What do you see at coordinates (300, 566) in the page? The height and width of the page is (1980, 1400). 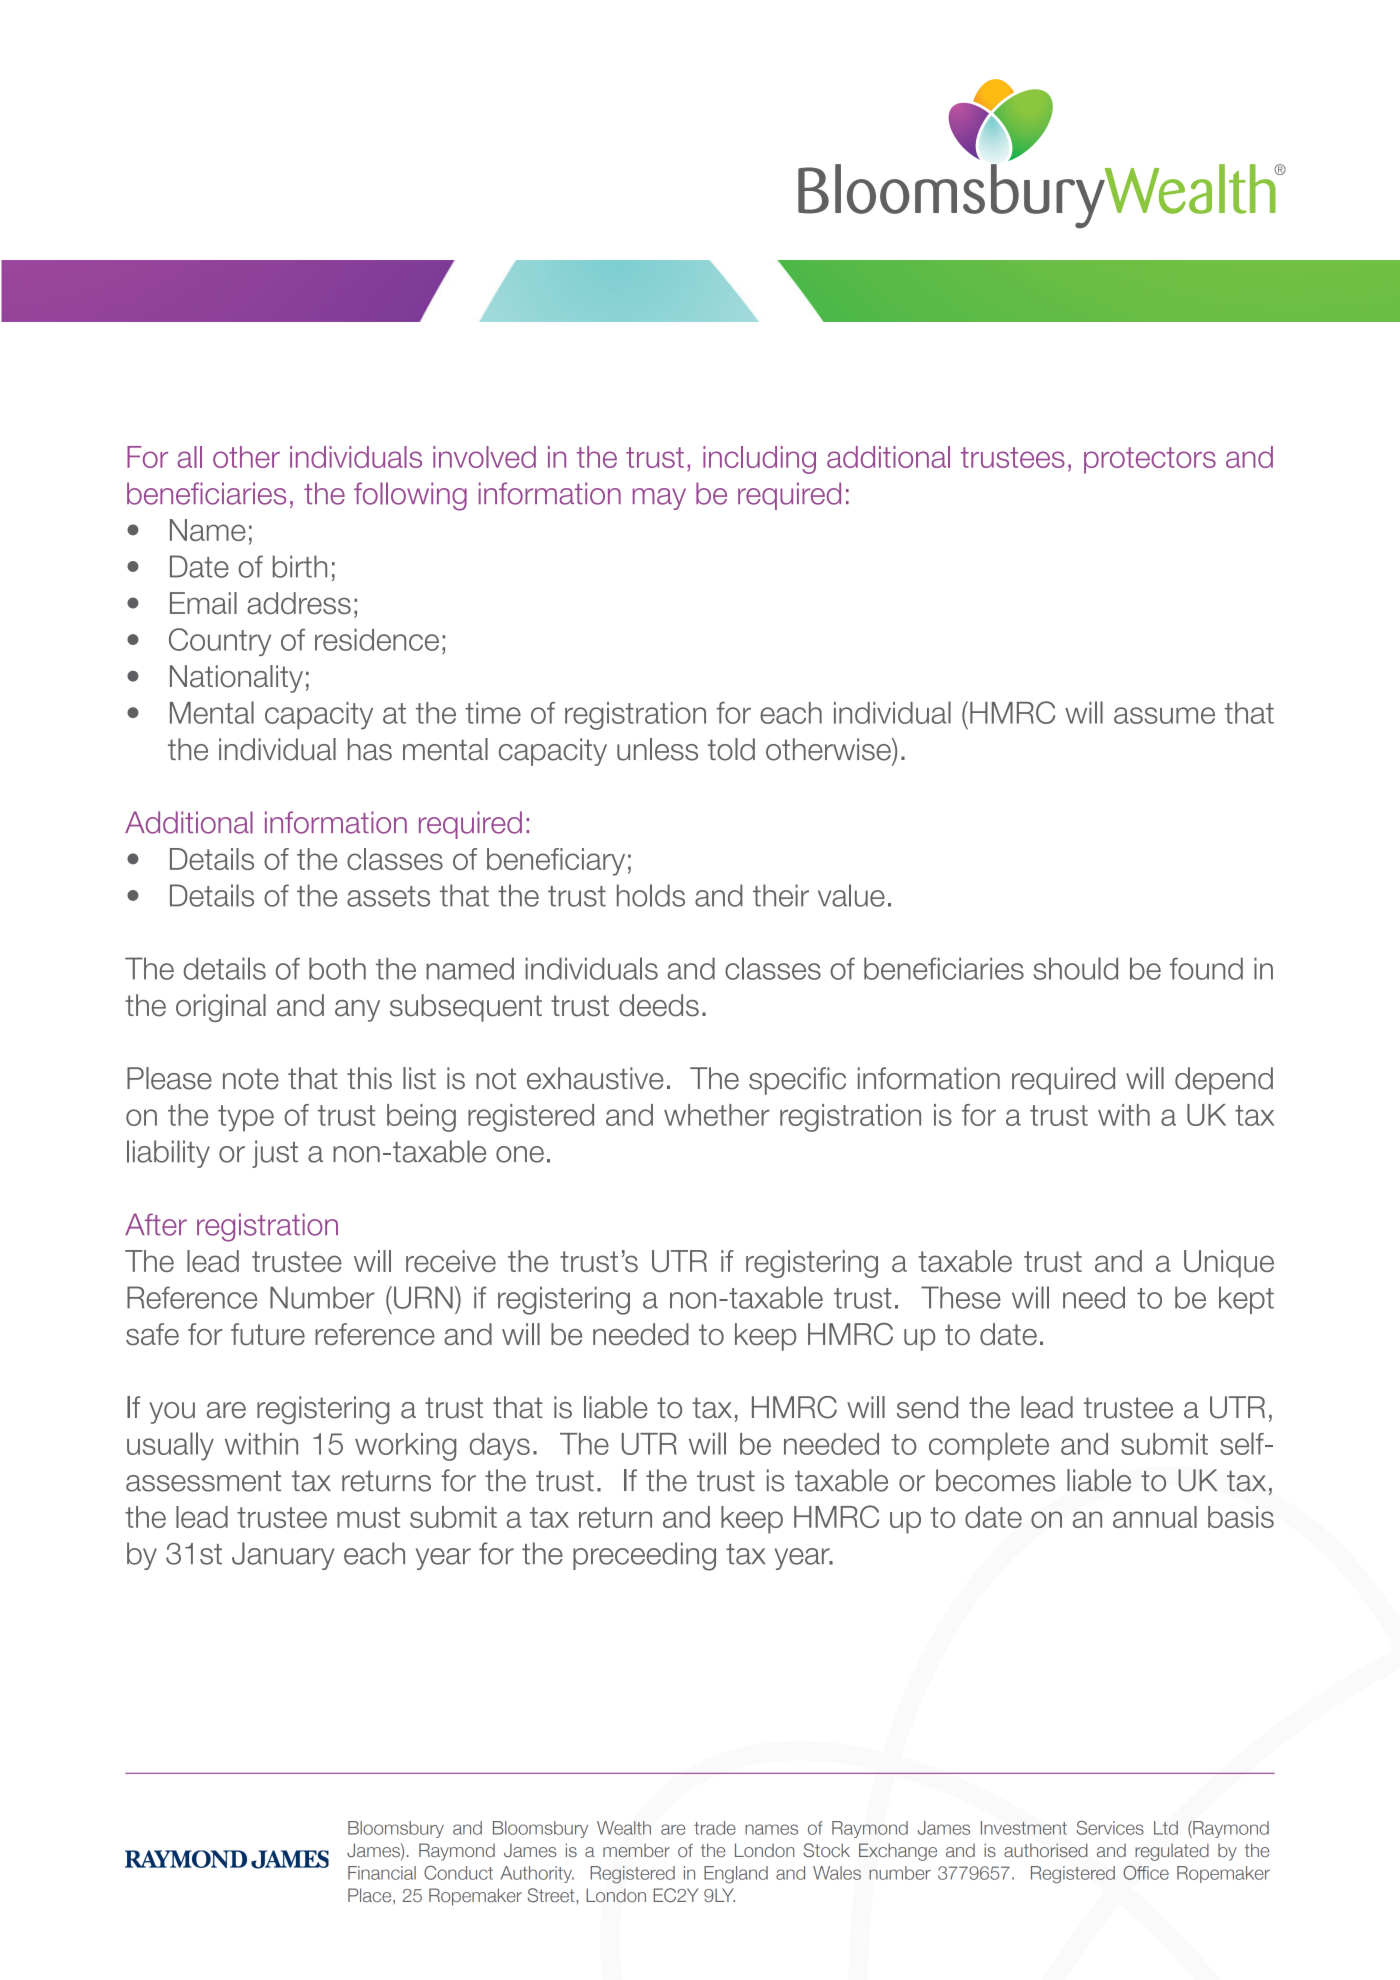 I see `birth` at bounding box center [300, 566].
